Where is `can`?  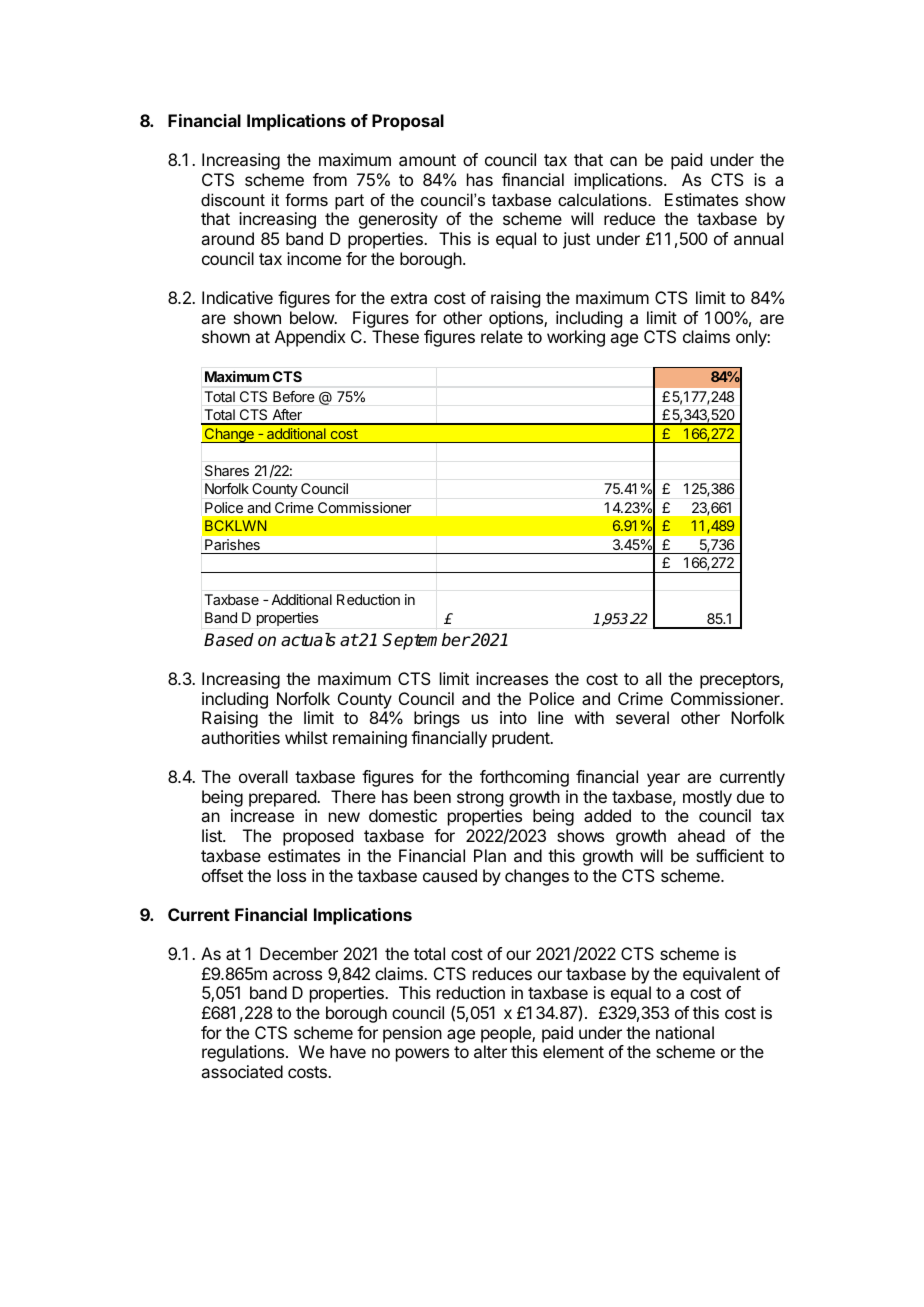 can is located at coordinates (623, 161).
